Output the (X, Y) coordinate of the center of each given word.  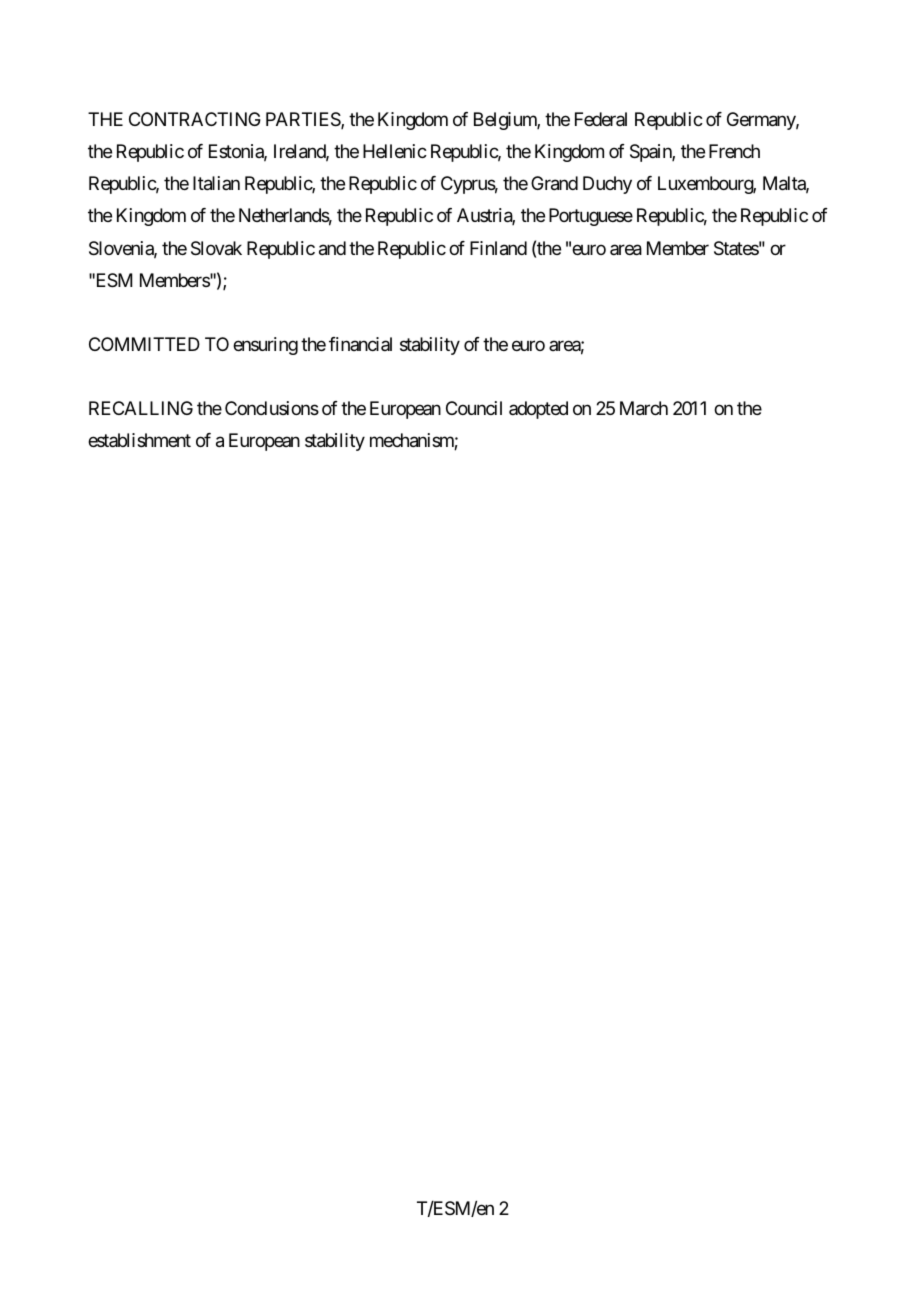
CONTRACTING (195, 119)
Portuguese (591, 217)
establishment (139, 440)
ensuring (265, 346)
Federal (601, 119)
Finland (498, 248)
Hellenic (395, 151)
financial (360, 344)
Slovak (216, 248)
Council (474, 408)
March (644, 408)
